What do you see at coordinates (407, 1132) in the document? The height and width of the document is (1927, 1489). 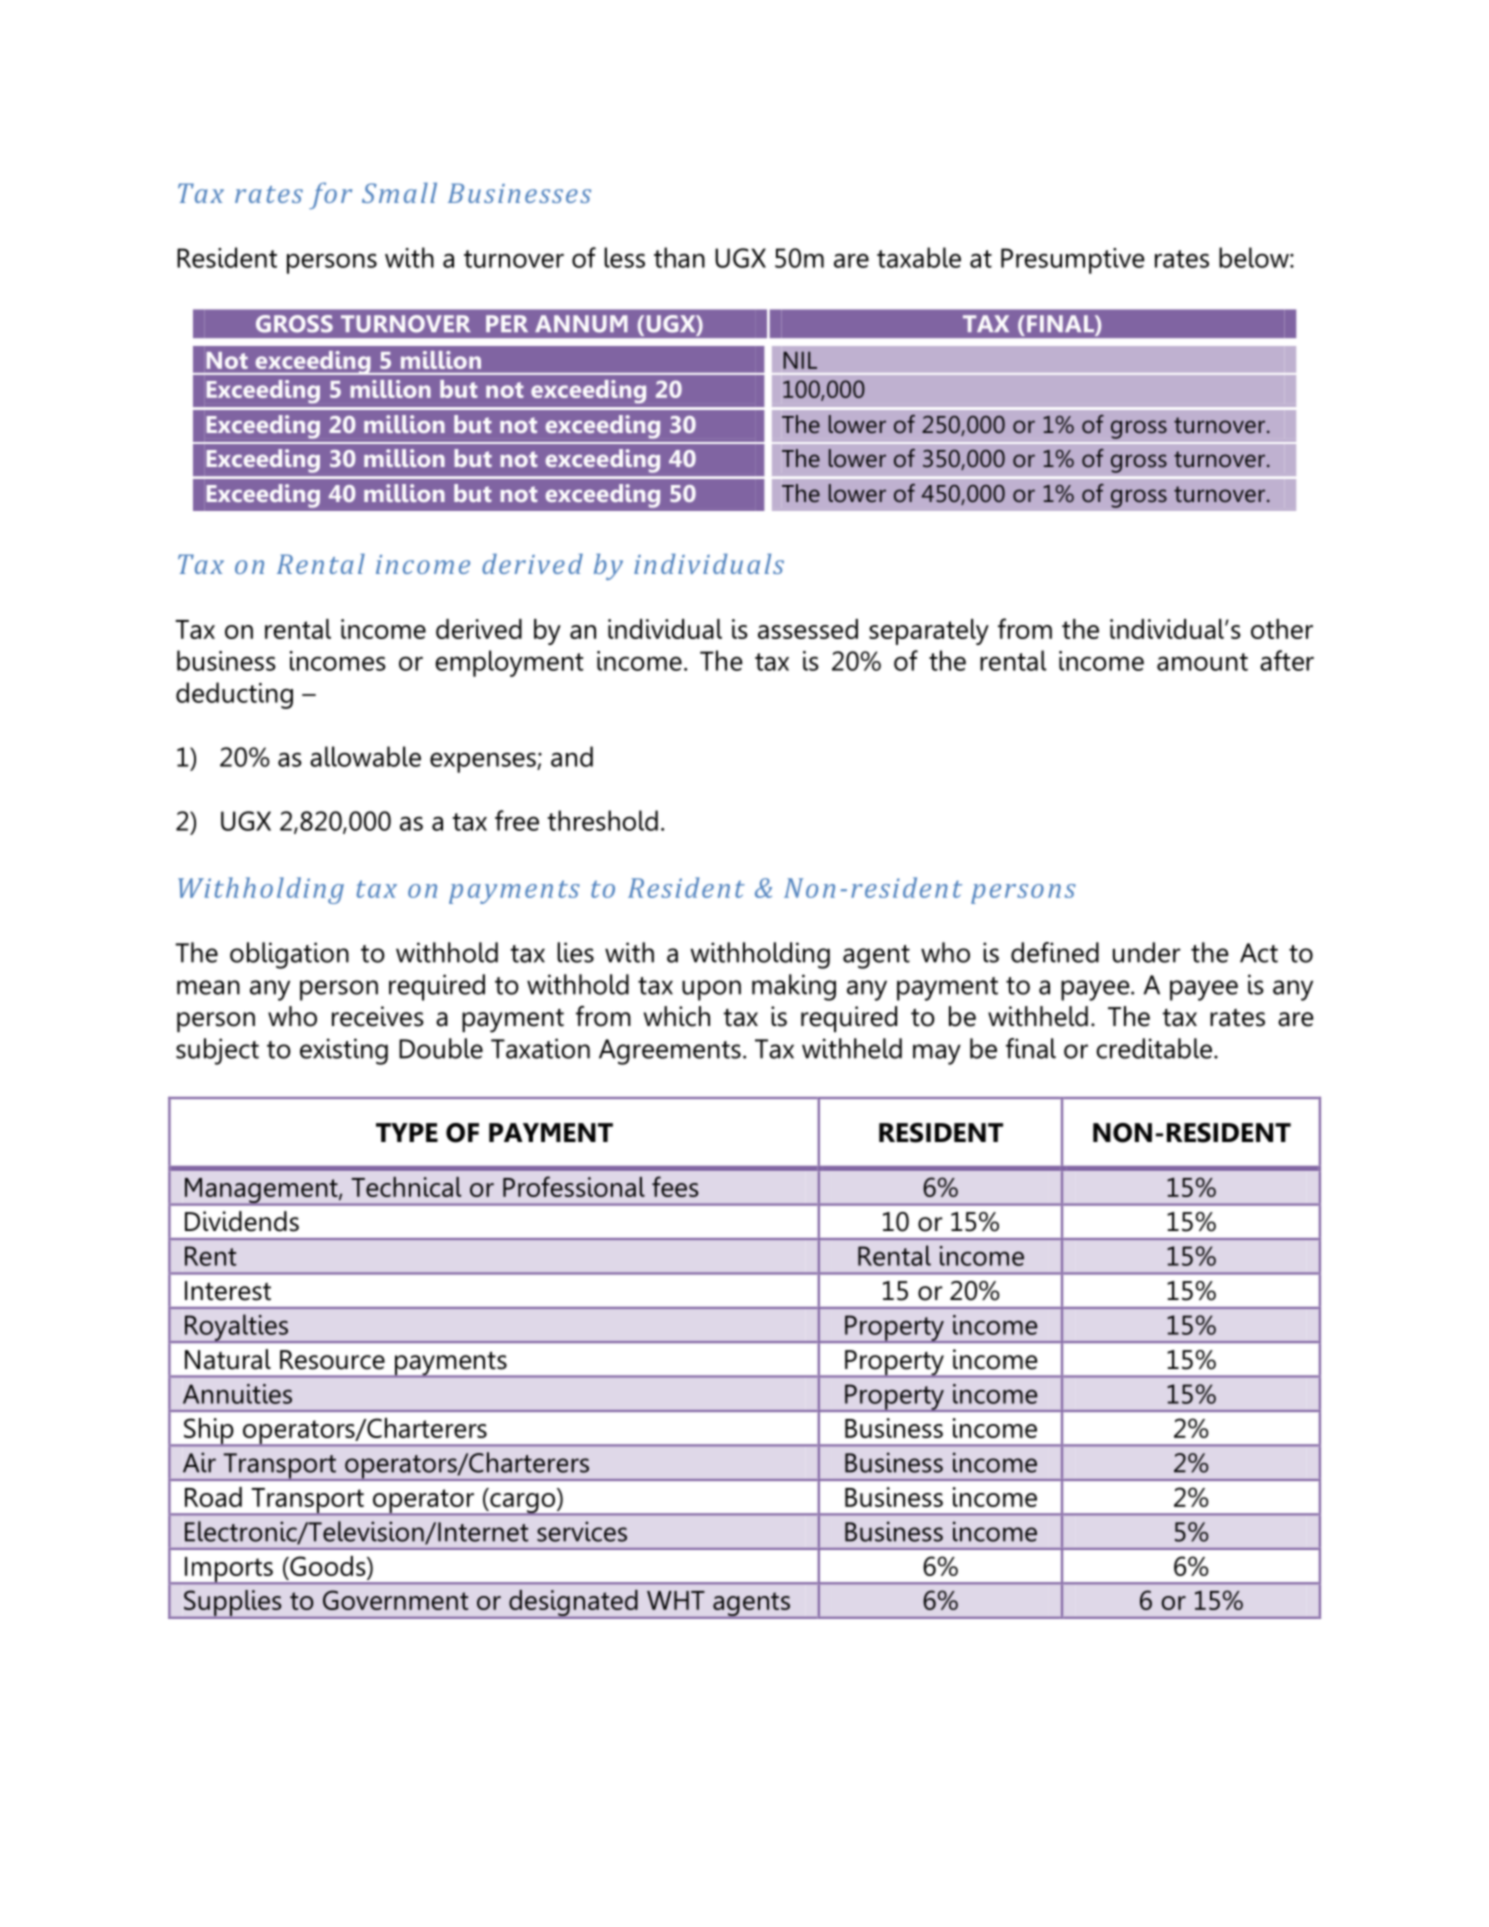 I see `TYPE` at bounding box center [407, 1132].
